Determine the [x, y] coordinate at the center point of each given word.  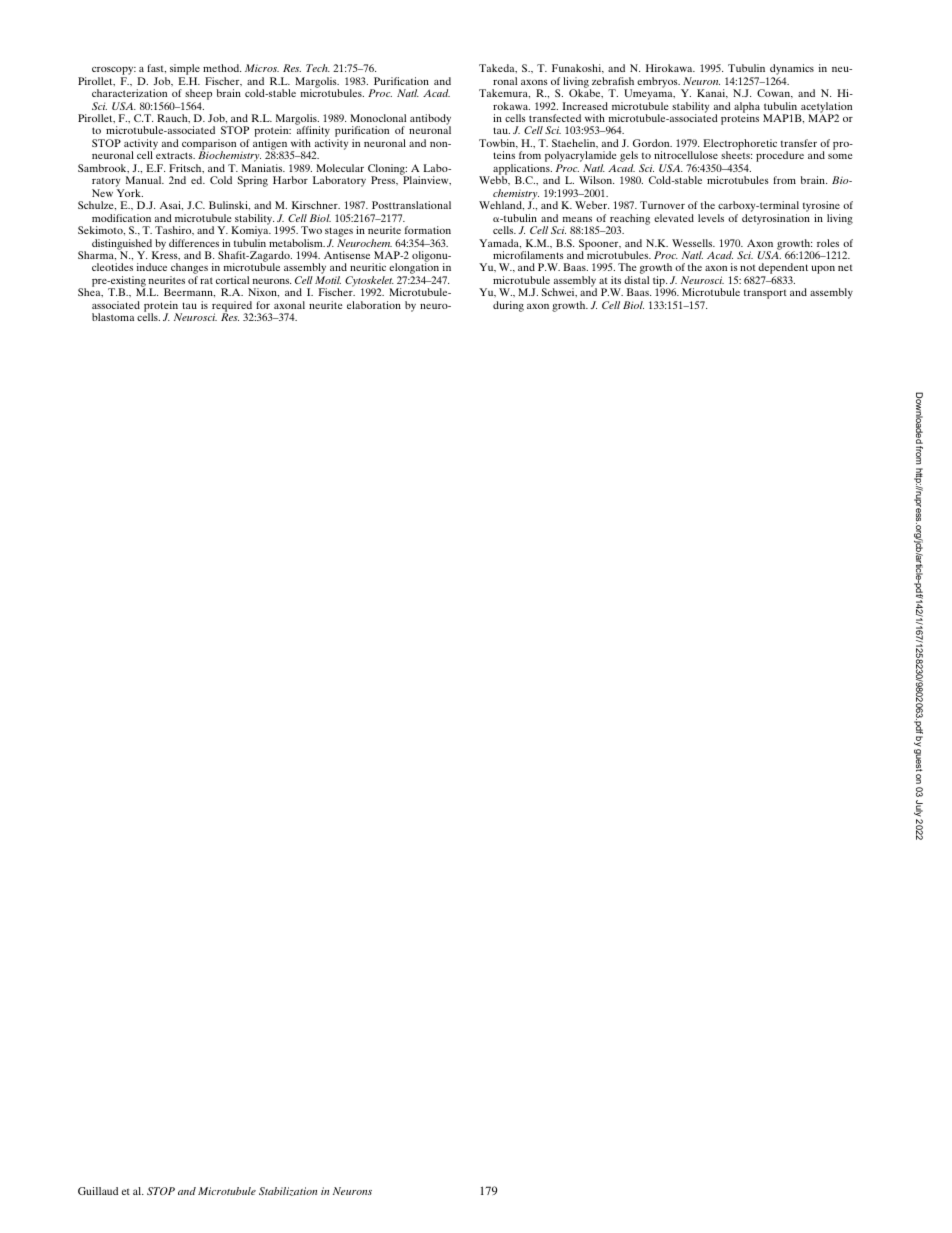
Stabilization [288, 1191]
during [508, 306]
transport [765, 294]
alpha [747, 108]
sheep [197, 96]
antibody [430, 120]
